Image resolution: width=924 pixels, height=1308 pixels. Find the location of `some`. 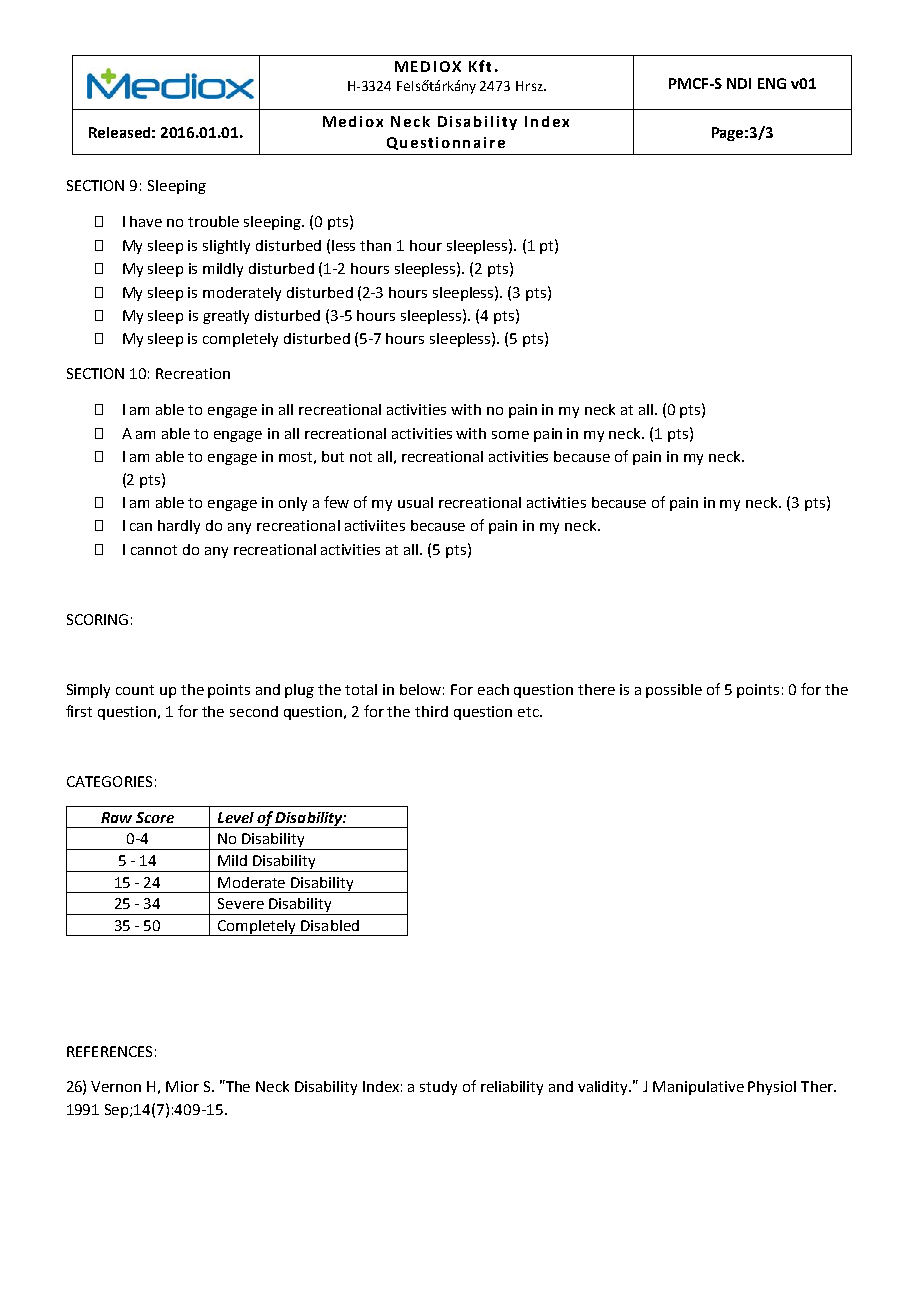

some is located at coordinates (510, 435).
